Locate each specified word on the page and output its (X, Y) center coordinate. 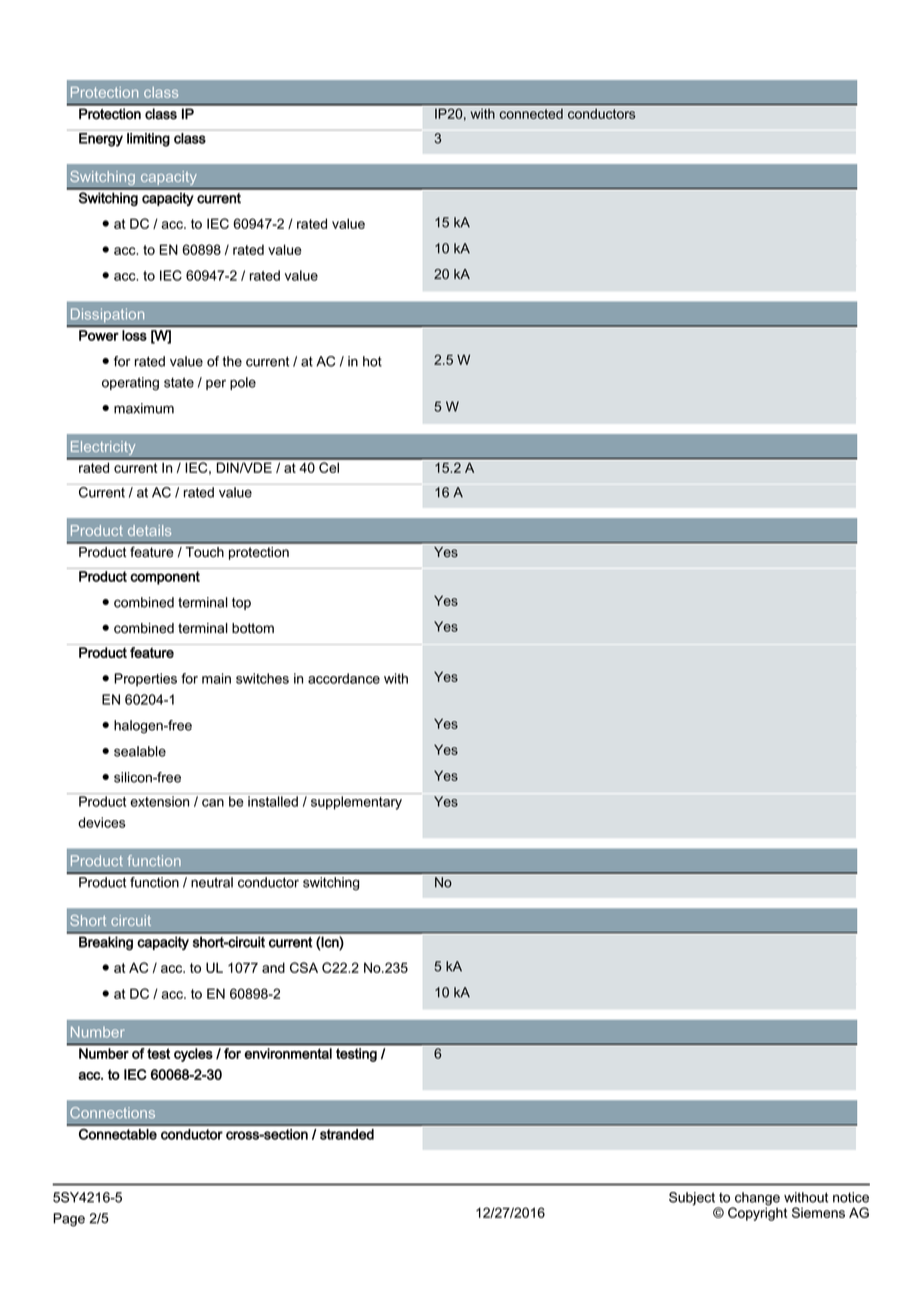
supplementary (356, 803)
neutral (212, 882)
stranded (347, 1134)
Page (69, 1220)
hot (372, 361)
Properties (145, 680)
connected (531, 114)
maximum (144, 408)
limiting (148, 140)
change (756, 1200)
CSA (304, 967)
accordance (344, 678)
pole (243, 383)
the (232, 361)
